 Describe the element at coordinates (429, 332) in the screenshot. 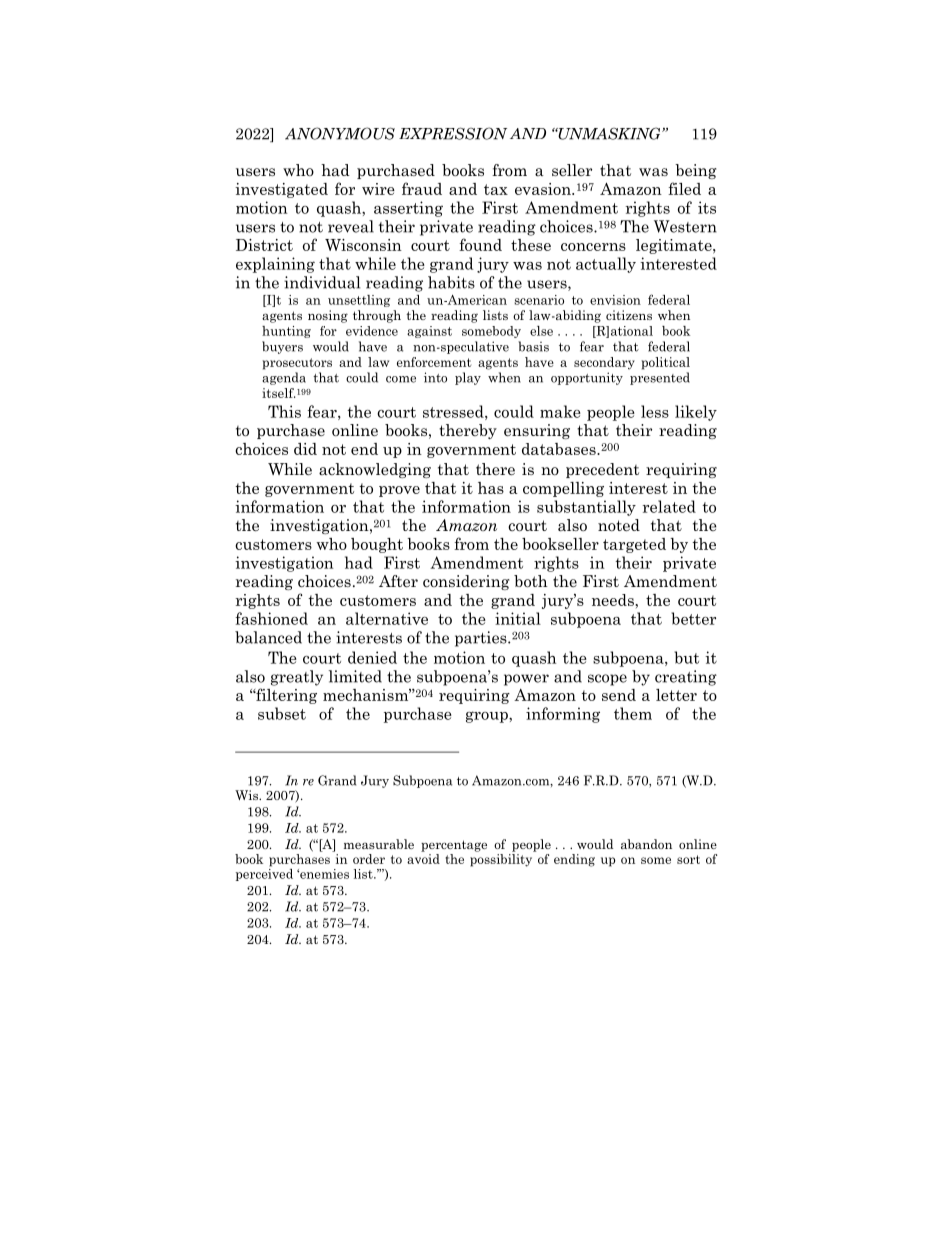

I see `against` at that location.
